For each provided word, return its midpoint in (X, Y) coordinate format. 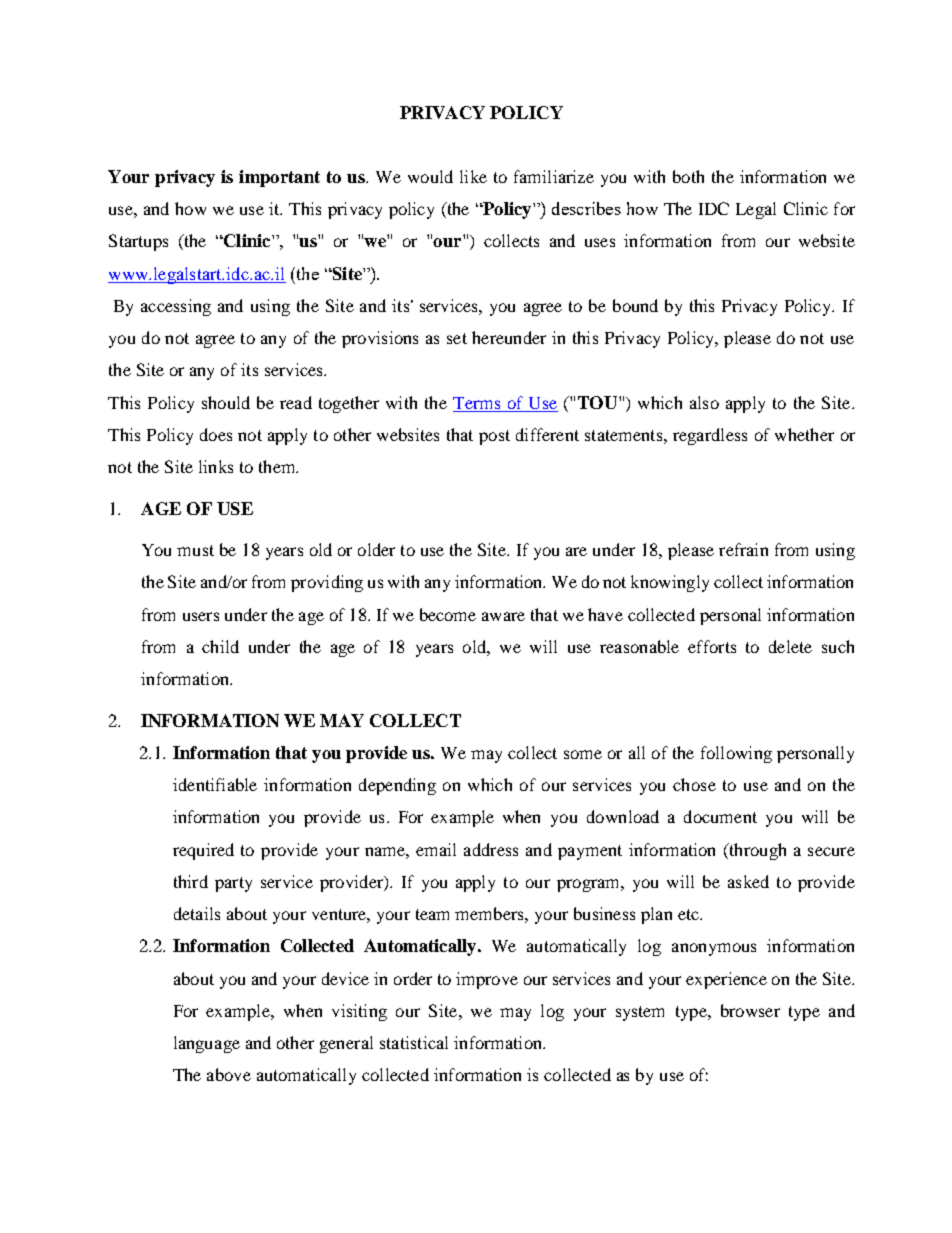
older (376, 549)
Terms (476, 403)
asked (748, 881)
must (195, 550)
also (704, 402)
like (473, 176)
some (583, 754)
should (226, 402)
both (688, 176)
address (491, 849)
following (736, 754)
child (220, 646)
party (233, 884)
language (207, 1044)
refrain (743, 549)
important (279, 178)
